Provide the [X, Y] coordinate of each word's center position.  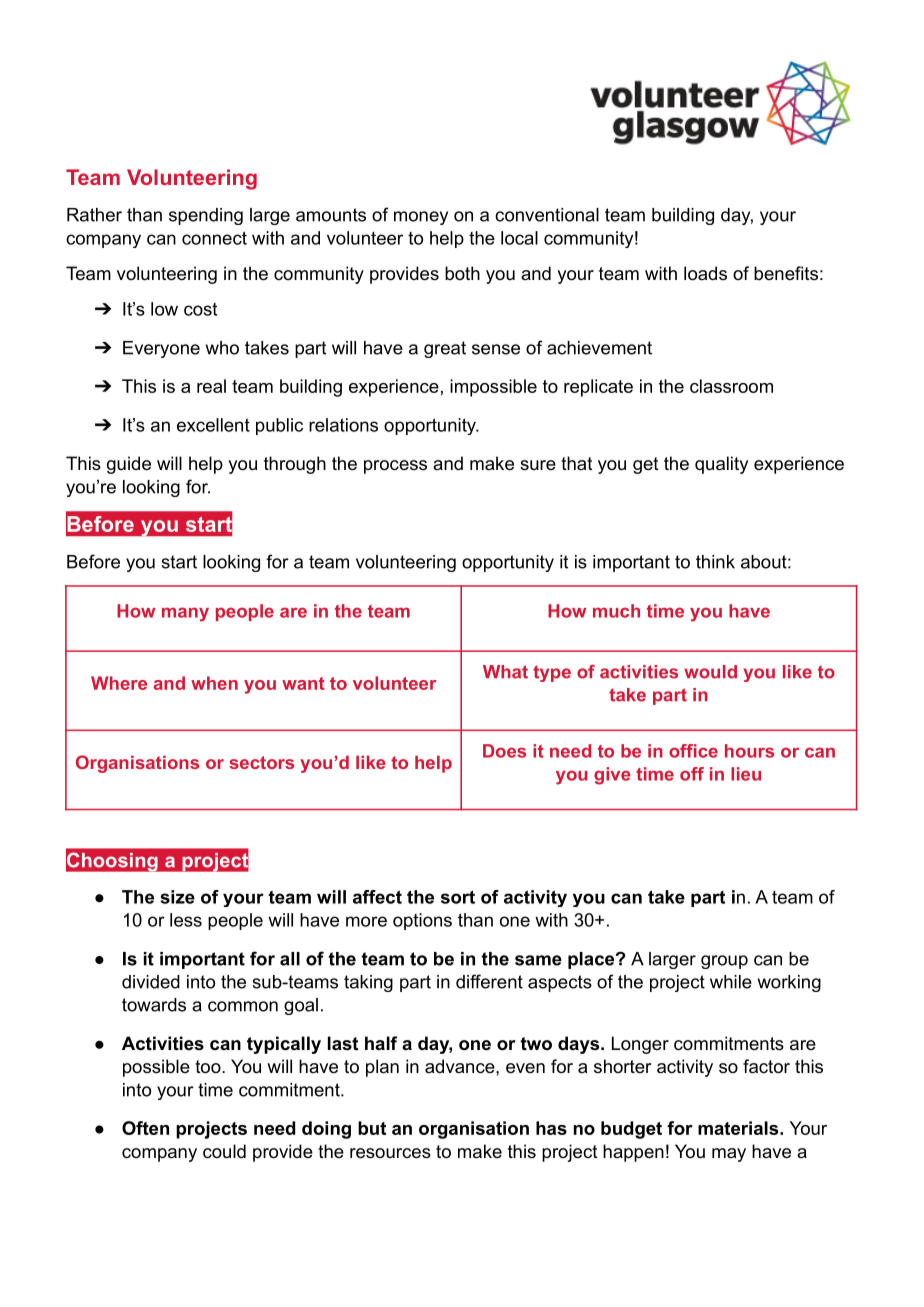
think [715, 562]
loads [705, 273]
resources [390, 1153]
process [395, 467]
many [185, 614]
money [421, 218]
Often [145, 1128]
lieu [746, 774]
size [177, 897]
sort [458, 897]
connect [214, 238]
